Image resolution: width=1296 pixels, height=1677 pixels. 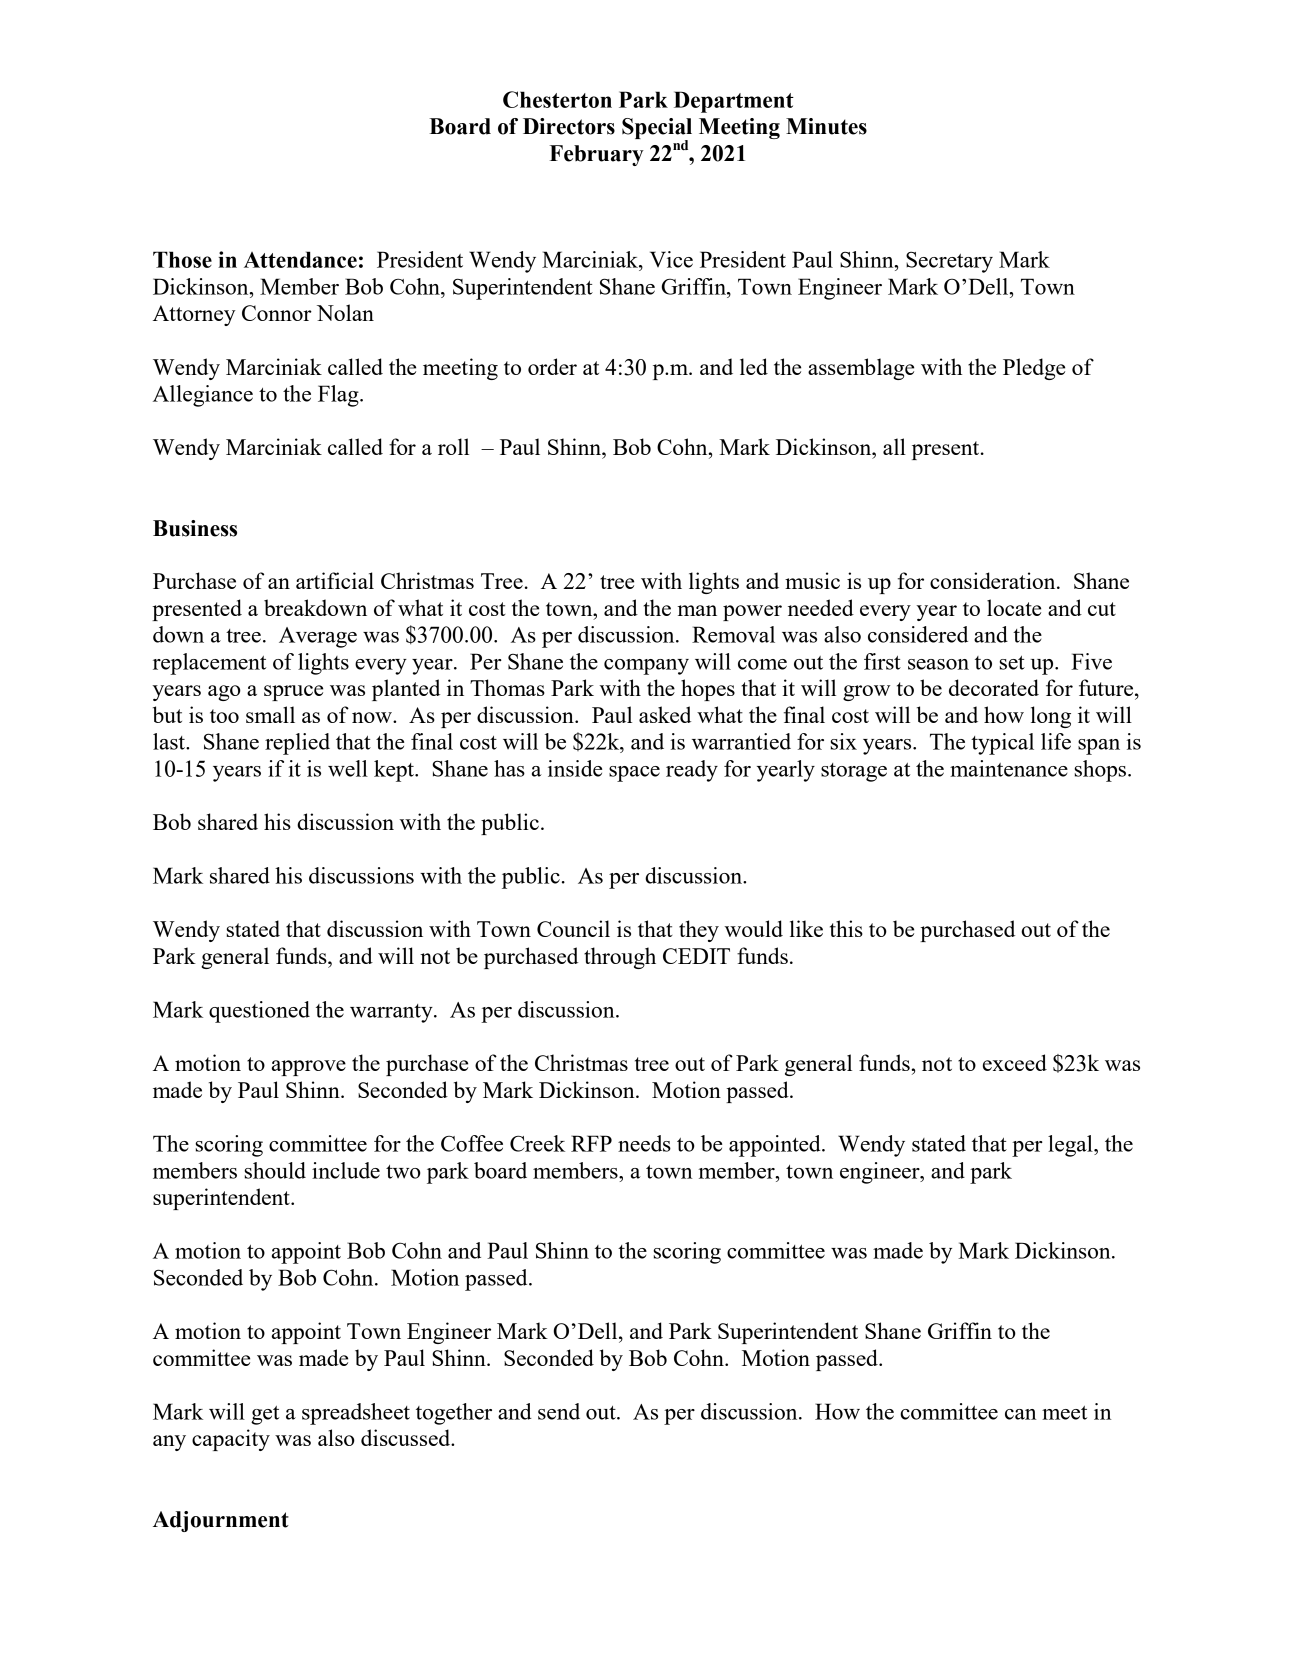 I want to click on send, so click(x=559, y=1411).
